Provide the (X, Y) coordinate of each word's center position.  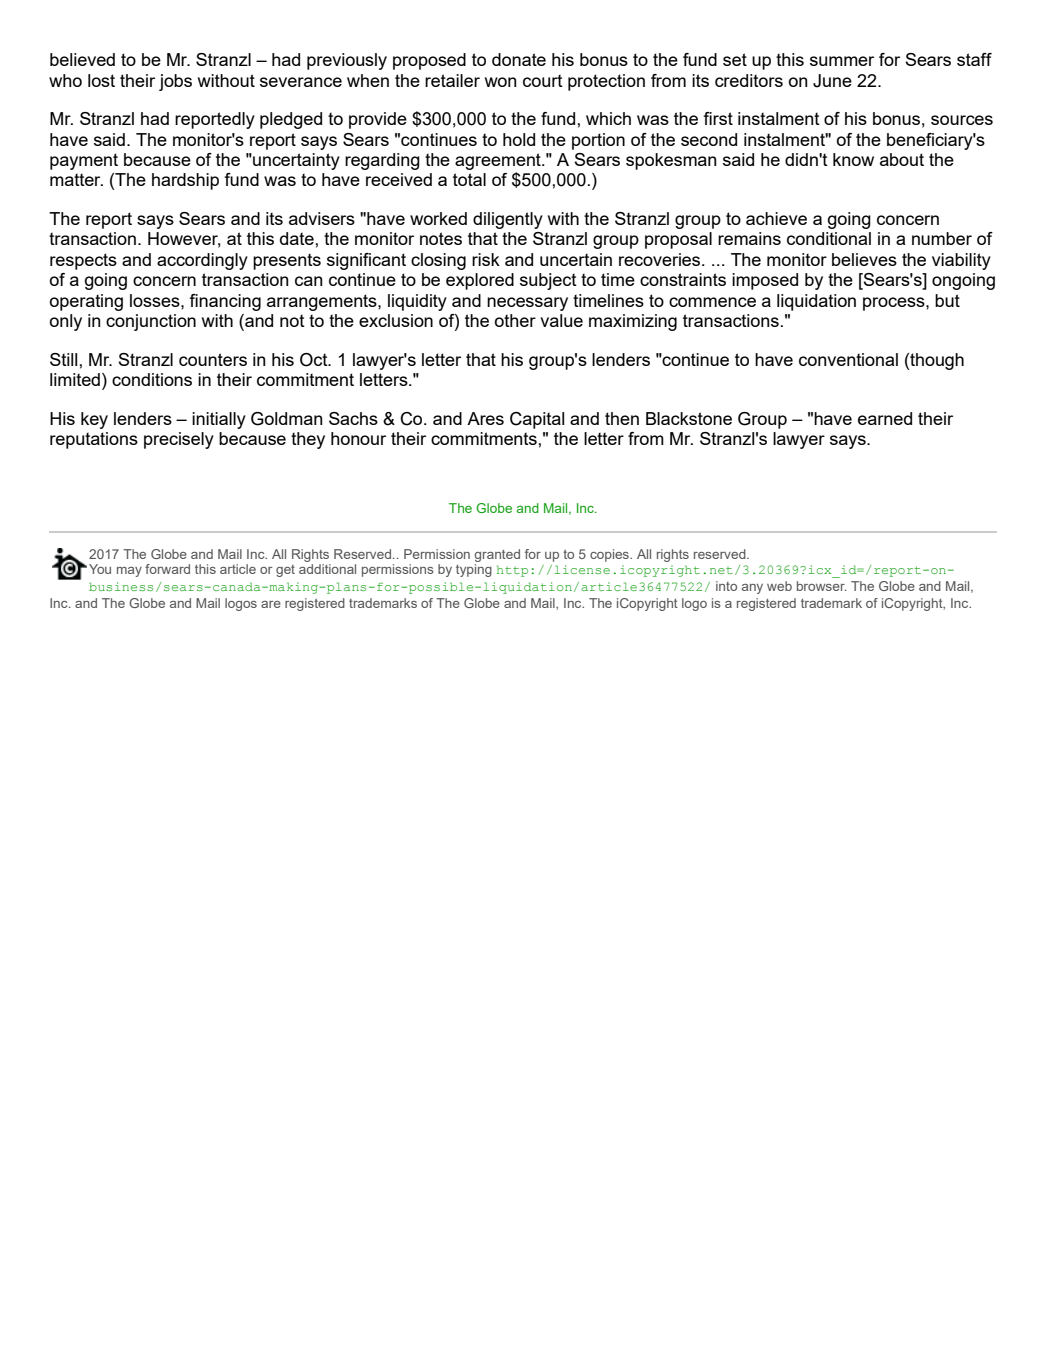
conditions (152, 379)
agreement (499, 161)
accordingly (202, 261)
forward (167, 569)
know (853, 159)
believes (864, 259)
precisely (179, 440)
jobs (175, 82)
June (832, 81)
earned (885, 418)
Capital (537, 420)
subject (548, 281)
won (501, 82)
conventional (848, 359)
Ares (485, 418)
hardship (185, 181)
